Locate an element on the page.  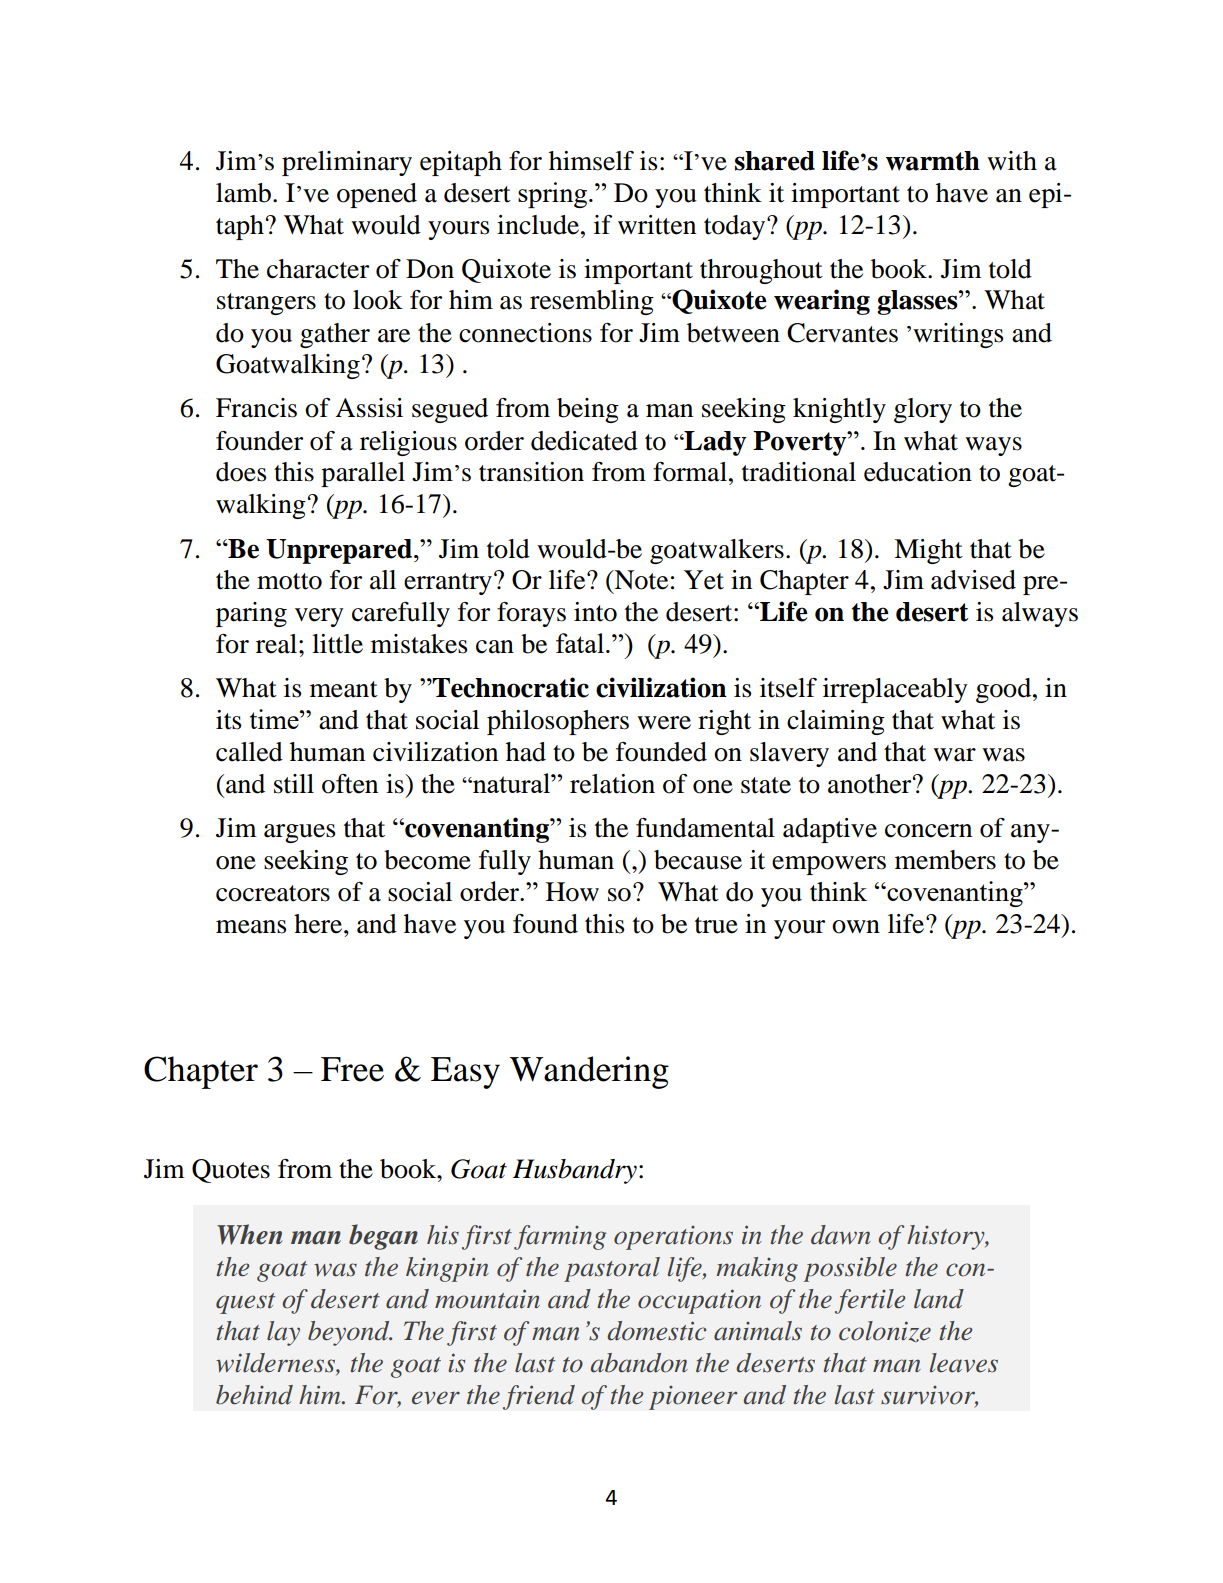
relation is located at coordinates (612, 784).
